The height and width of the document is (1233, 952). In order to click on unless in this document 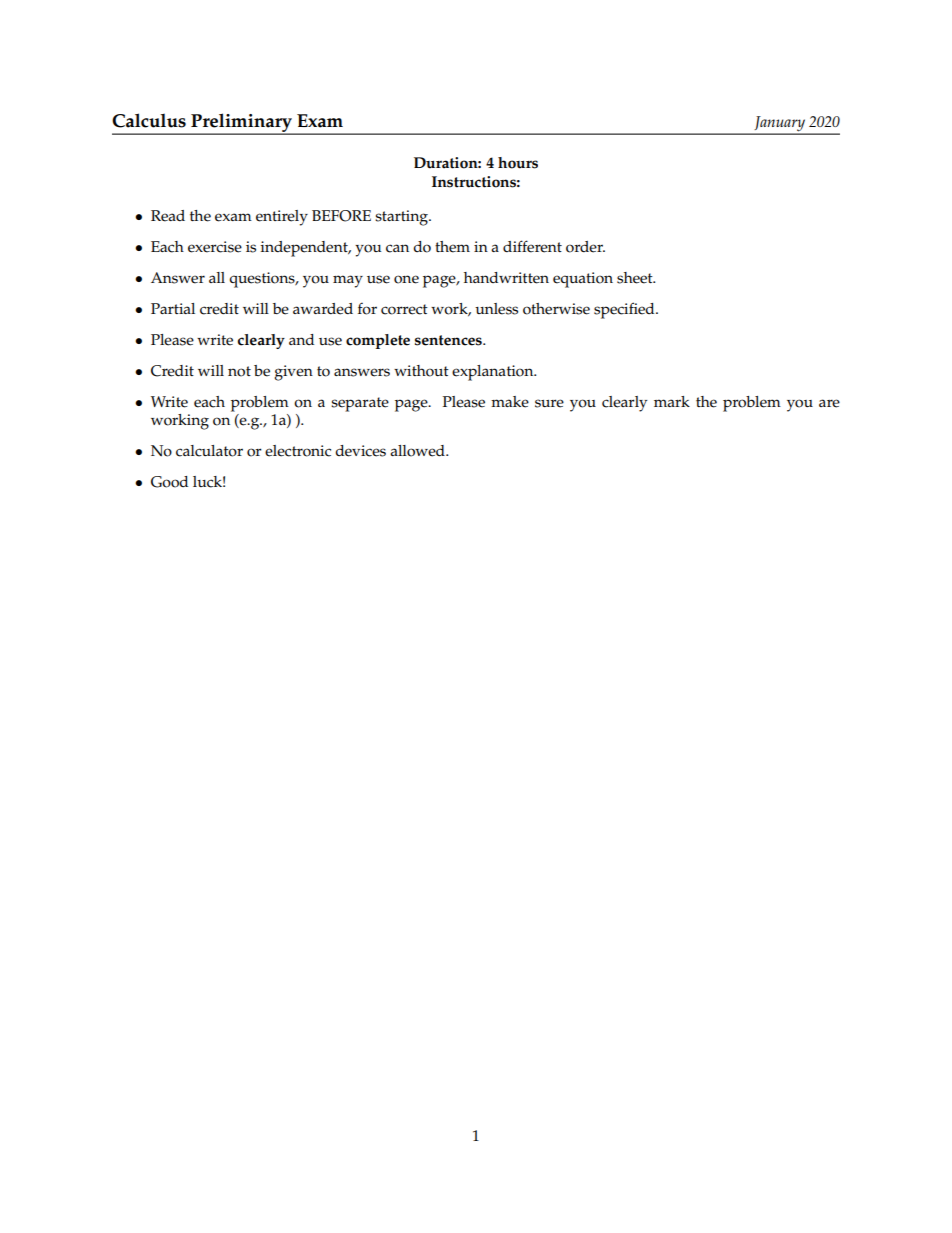, I will do `click(496, 309)`.
